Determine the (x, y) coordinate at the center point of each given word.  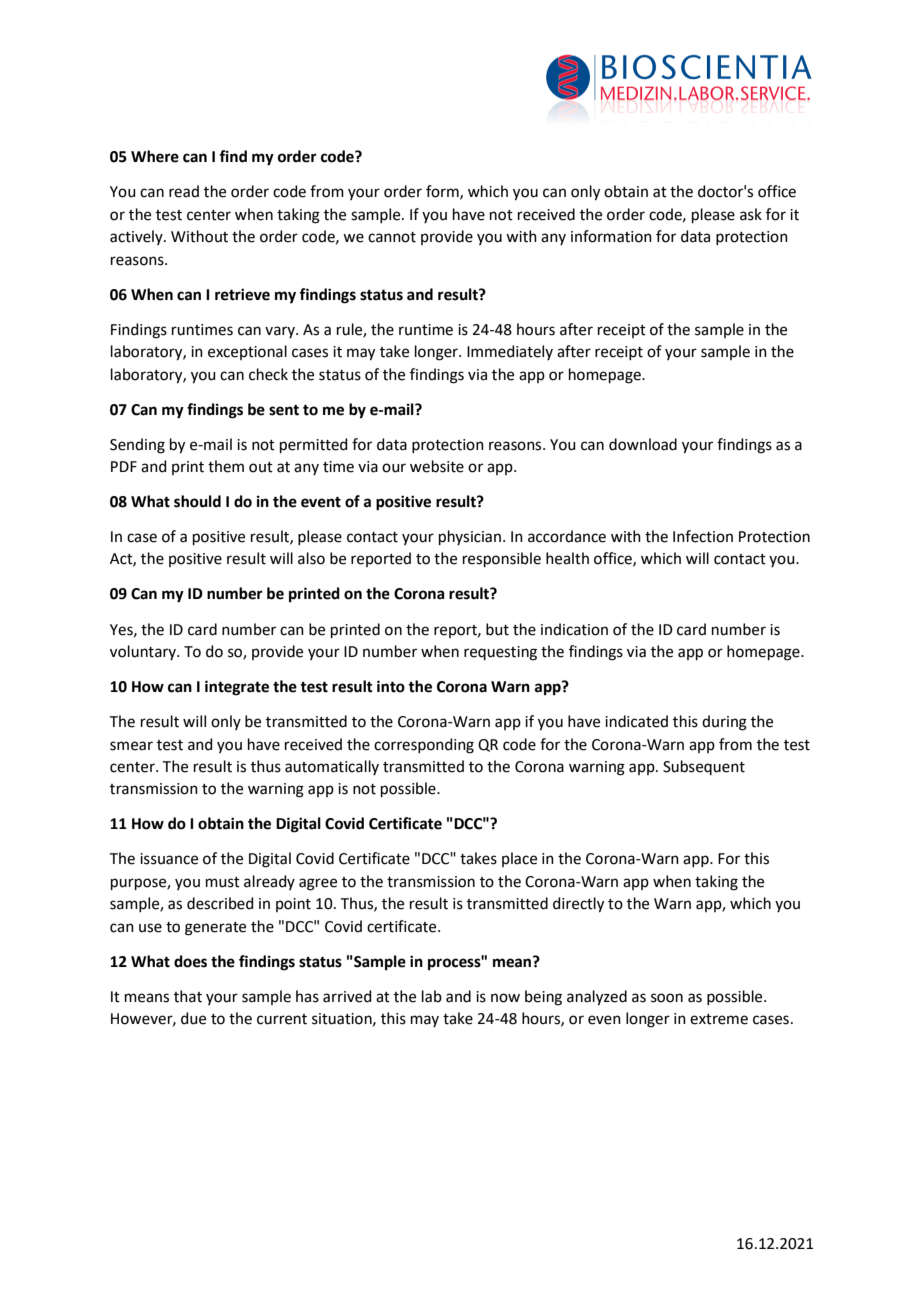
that (188, 996)
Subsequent (704, 767)
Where (155, 156)
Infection (703, 536)
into (391, 686)
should (197, 501)
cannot (392, 237)
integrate (237, 688)
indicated (636, 721)
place (519, 859)
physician (470, 537)
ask (751, 214)
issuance (169, 859)
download (643, 444)
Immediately (510, 352)
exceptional (247, 352)
